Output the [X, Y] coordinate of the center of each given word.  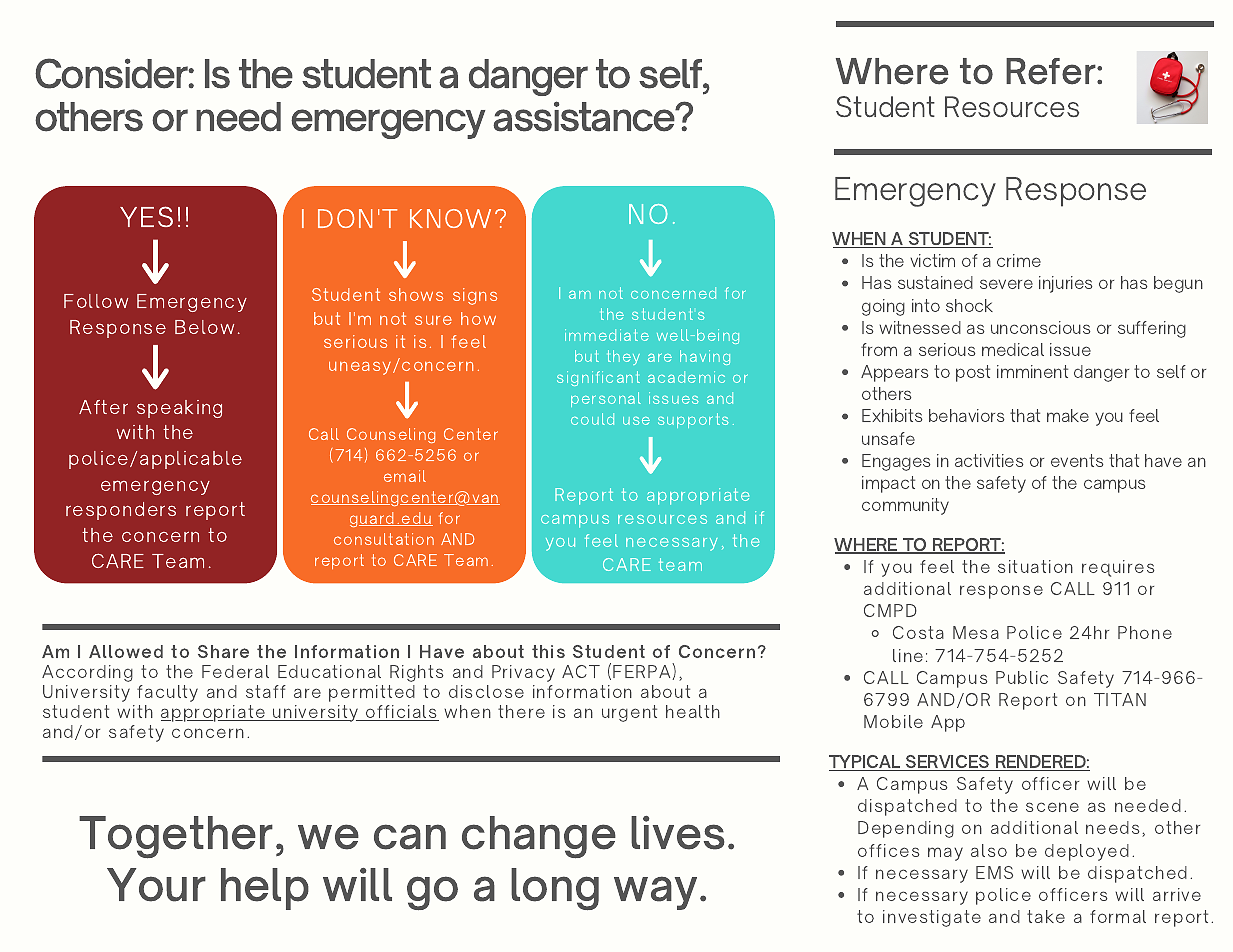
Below [204, 327]
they [624, 357]
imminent [1032, 371]
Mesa [976, 632]
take [1046, 916]
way [655, 893]
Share [223, 651]
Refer [1052, 71]
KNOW [450, 218]
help [265, 889]
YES [146, 216]
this [548, 651]
